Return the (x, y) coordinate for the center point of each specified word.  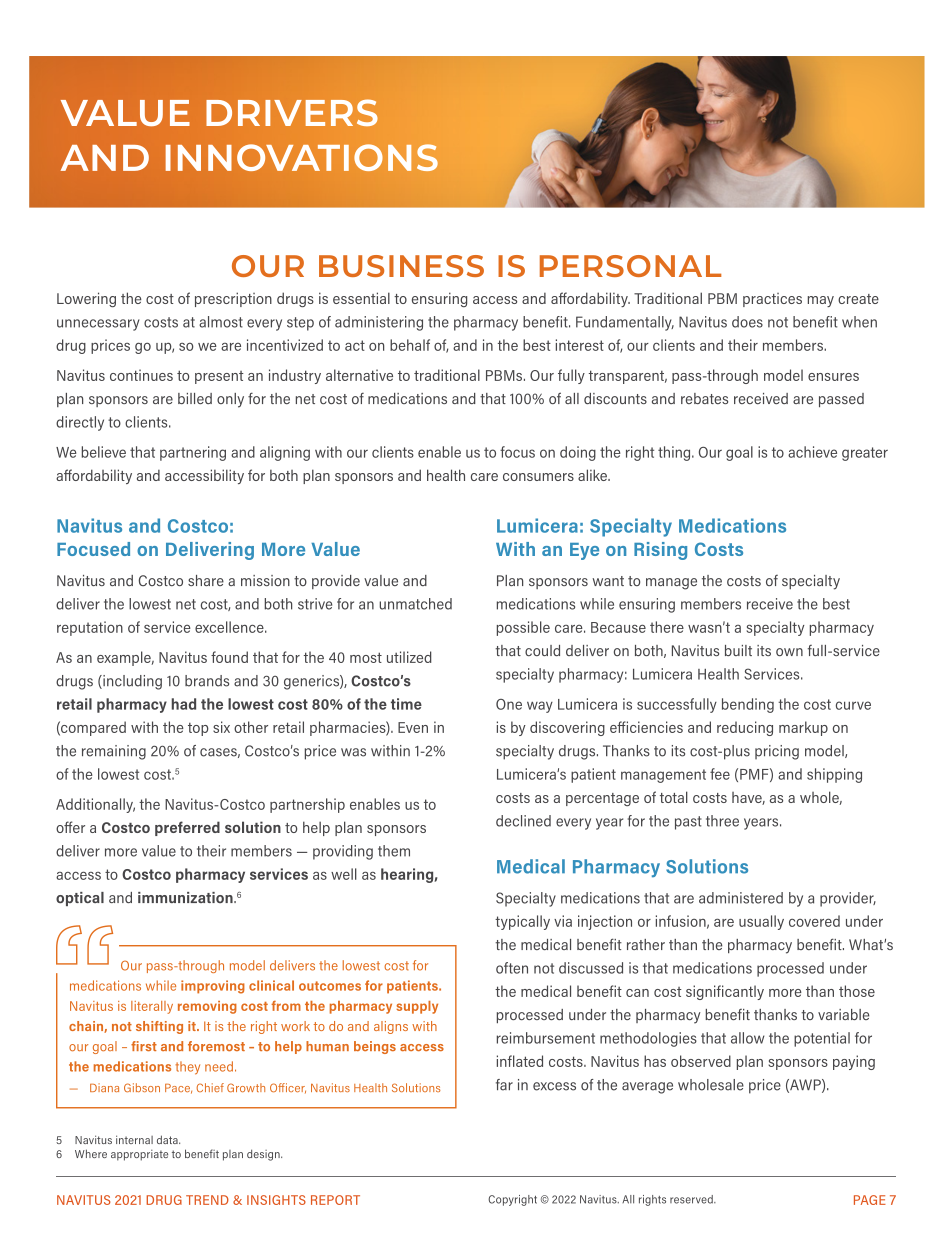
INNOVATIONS (302, 157)
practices (772, 300)
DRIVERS (292, 112)
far (504, 1085)
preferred (187, 828)
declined (523, 821)
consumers (538, 477)
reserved (692, 1199)
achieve (812, 452)
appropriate (139, 1155)
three (722, 821)
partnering (193, 453)
